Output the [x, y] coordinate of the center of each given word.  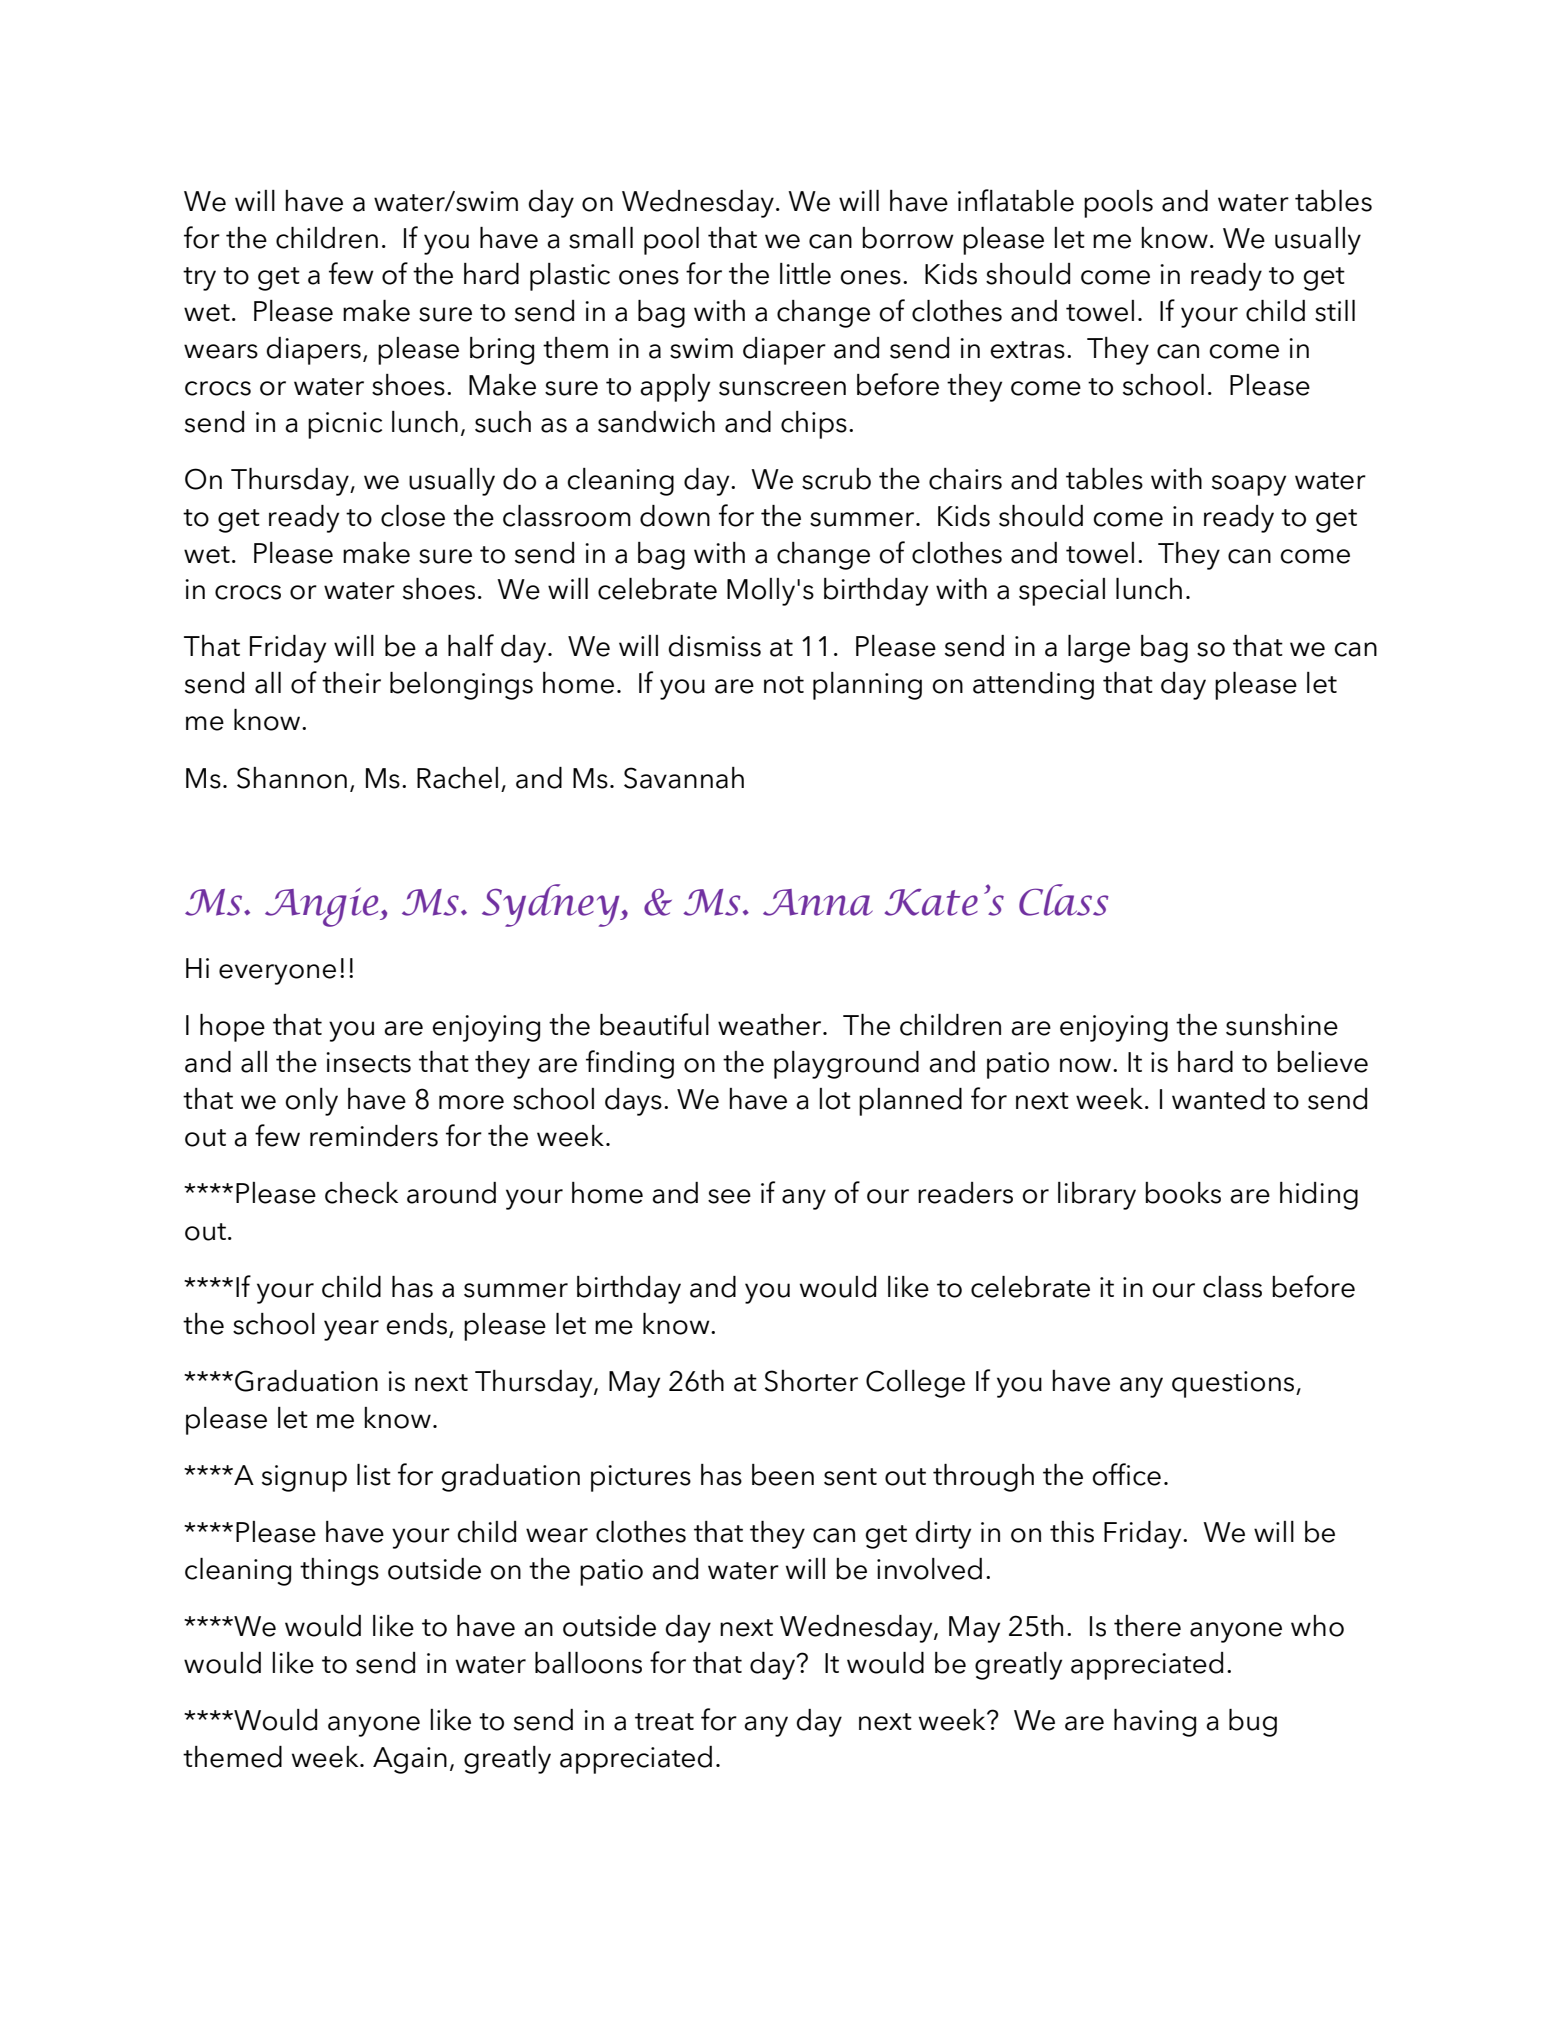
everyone [277, 974]
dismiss [714, 646]
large [1099, 649]
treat [664, 1722]
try [199, 279]
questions [1234, 1384]
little [805, 274]
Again [410, 1760]
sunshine [1282, 1025]
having [1155, 1723]
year [351, 1330]
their [351, 683]
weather [771, 1025]
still [1335, 311]
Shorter [811, 1381]
